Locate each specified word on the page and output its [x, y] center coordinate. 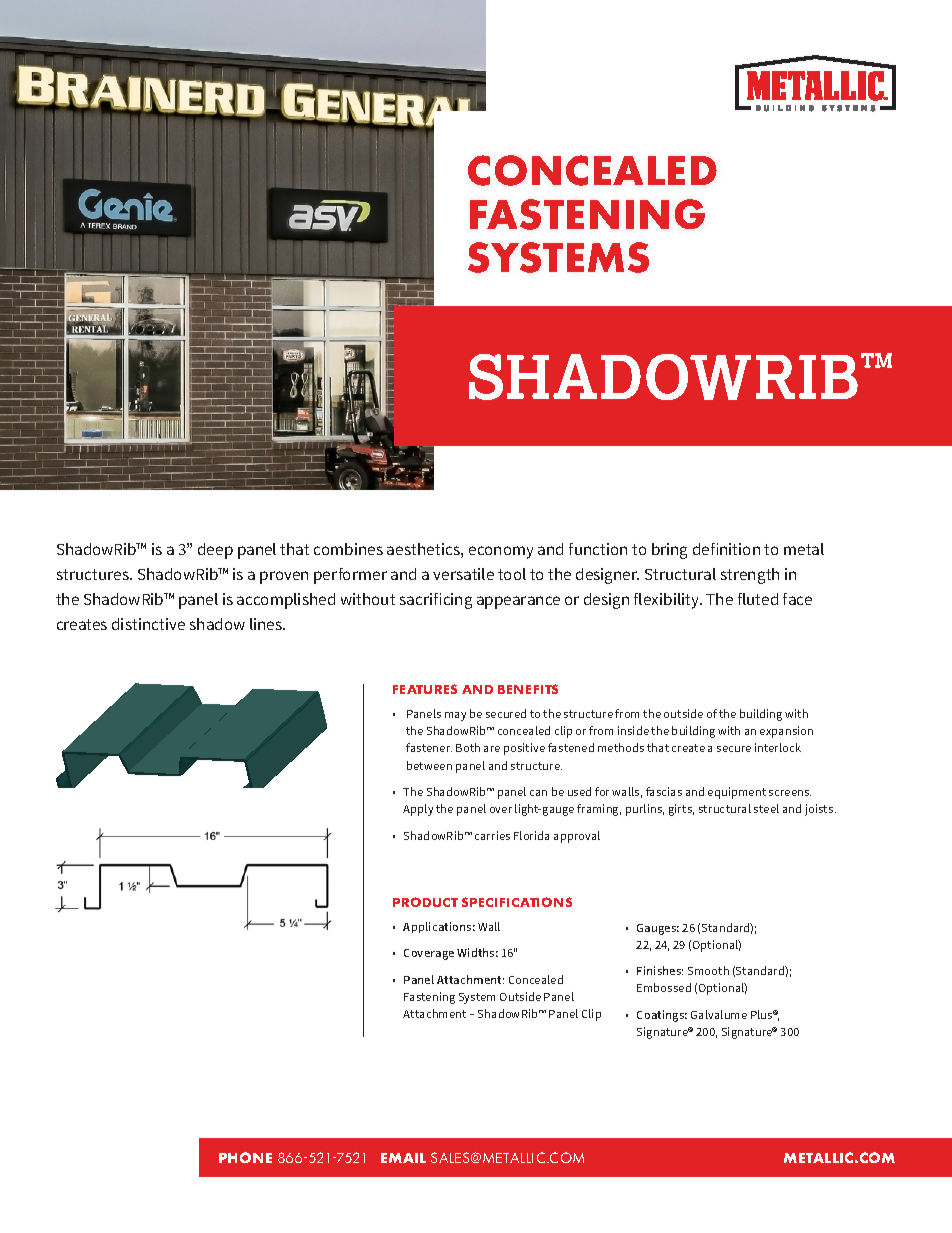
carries [492, 835]
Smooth [708, 970]
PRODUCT [425, 902]
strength [750, 576]
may [455, 716]
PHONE [245, 1157]
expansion [786, 732]
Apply [418, 810]
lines [267, 624]
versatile [463, 574]
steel [766, 808]
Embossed [664, 987]
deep [215, 551]
